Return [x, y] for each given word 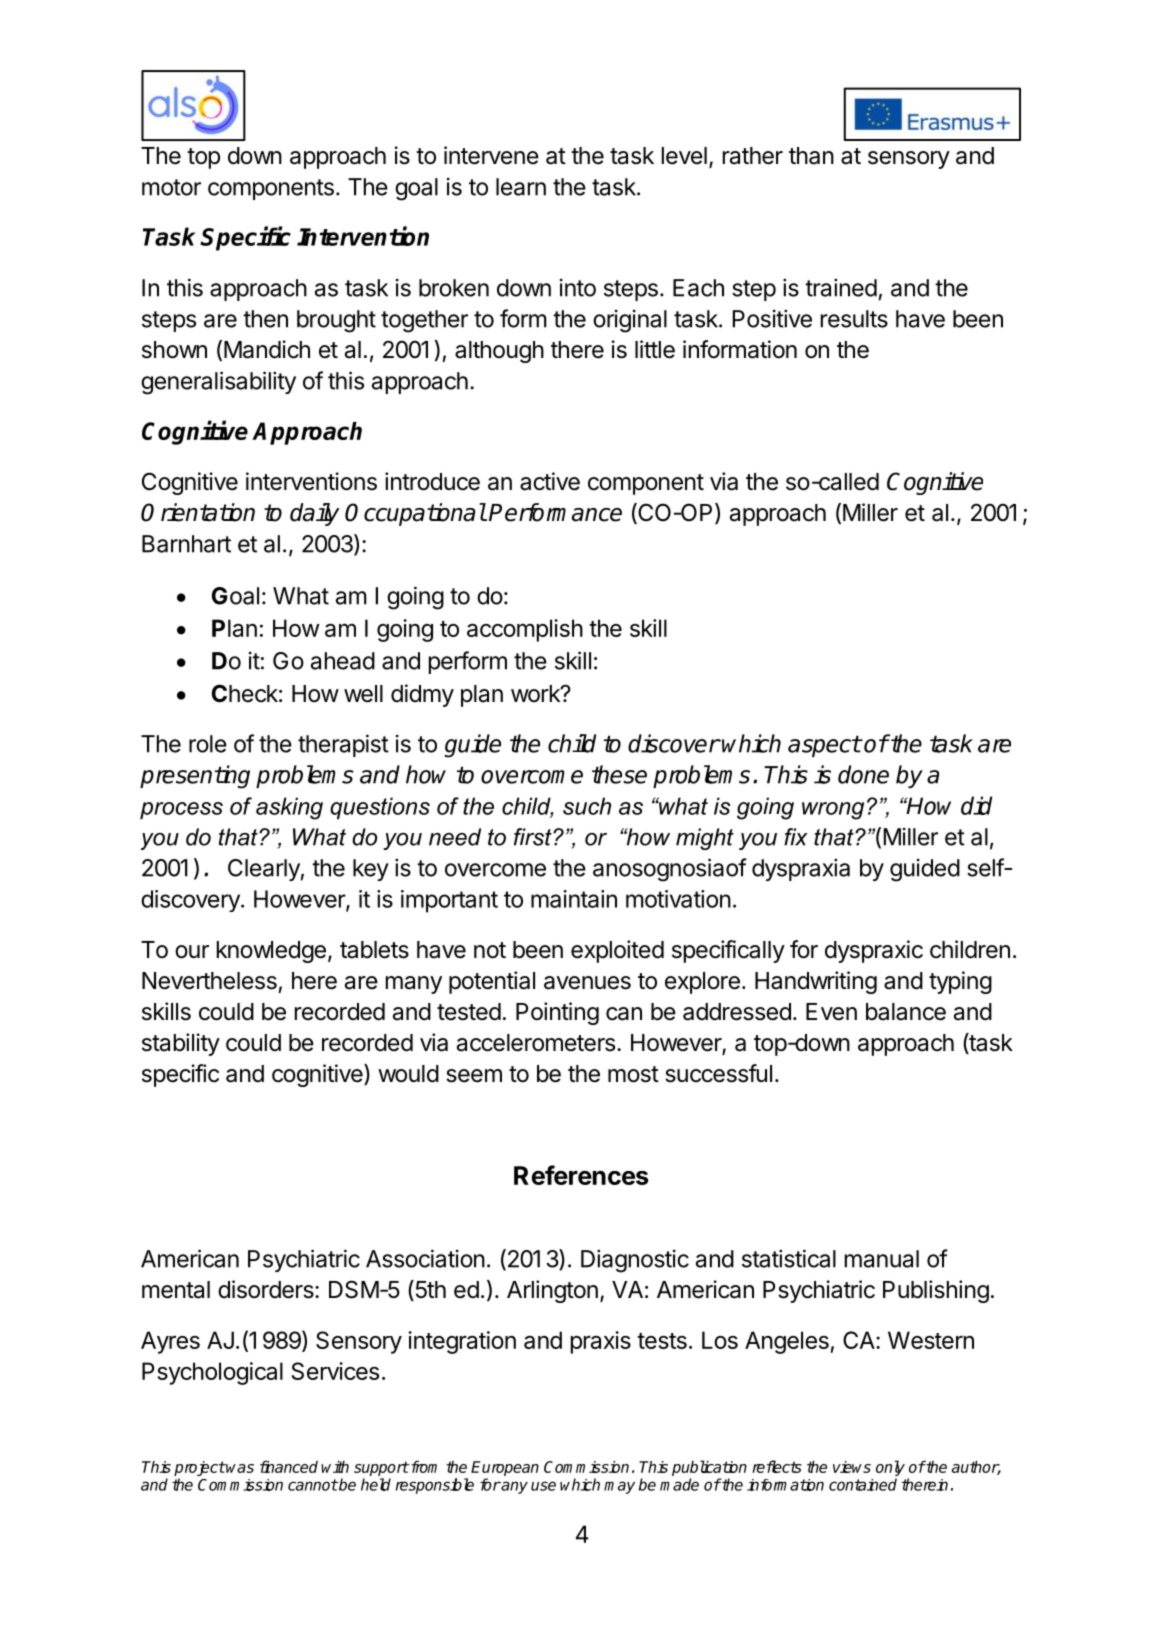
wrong [833, 811]
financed [289, 1467]
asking [289, 808]
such [587, 806]
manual [882, 1259]
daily [315, 514]
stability [181, 1044]
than [811, 156]
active [550, 481]
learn [521, 187]
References [581, 1175]
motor [171, 187]
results [854, 319]
